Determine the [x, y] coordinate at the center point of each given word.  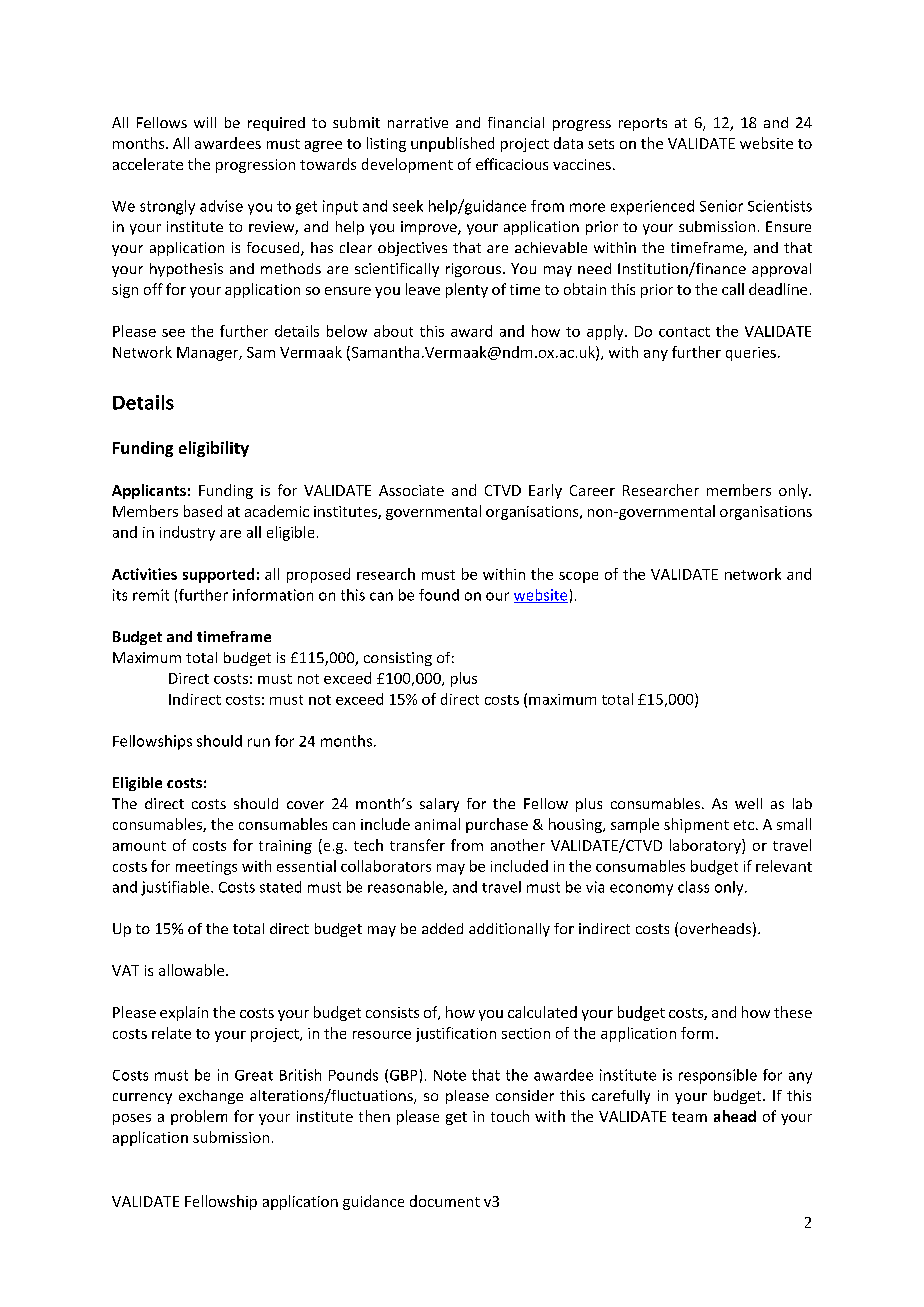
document [445, 1201]
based [203, 511]
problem [199, 1117]
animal [437, 824]
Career [592, 490]
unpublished [452, 144]
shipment [696, 825]
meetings [206, 868]
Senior [721, 206]
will [205, 122]
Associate [411, 490]
